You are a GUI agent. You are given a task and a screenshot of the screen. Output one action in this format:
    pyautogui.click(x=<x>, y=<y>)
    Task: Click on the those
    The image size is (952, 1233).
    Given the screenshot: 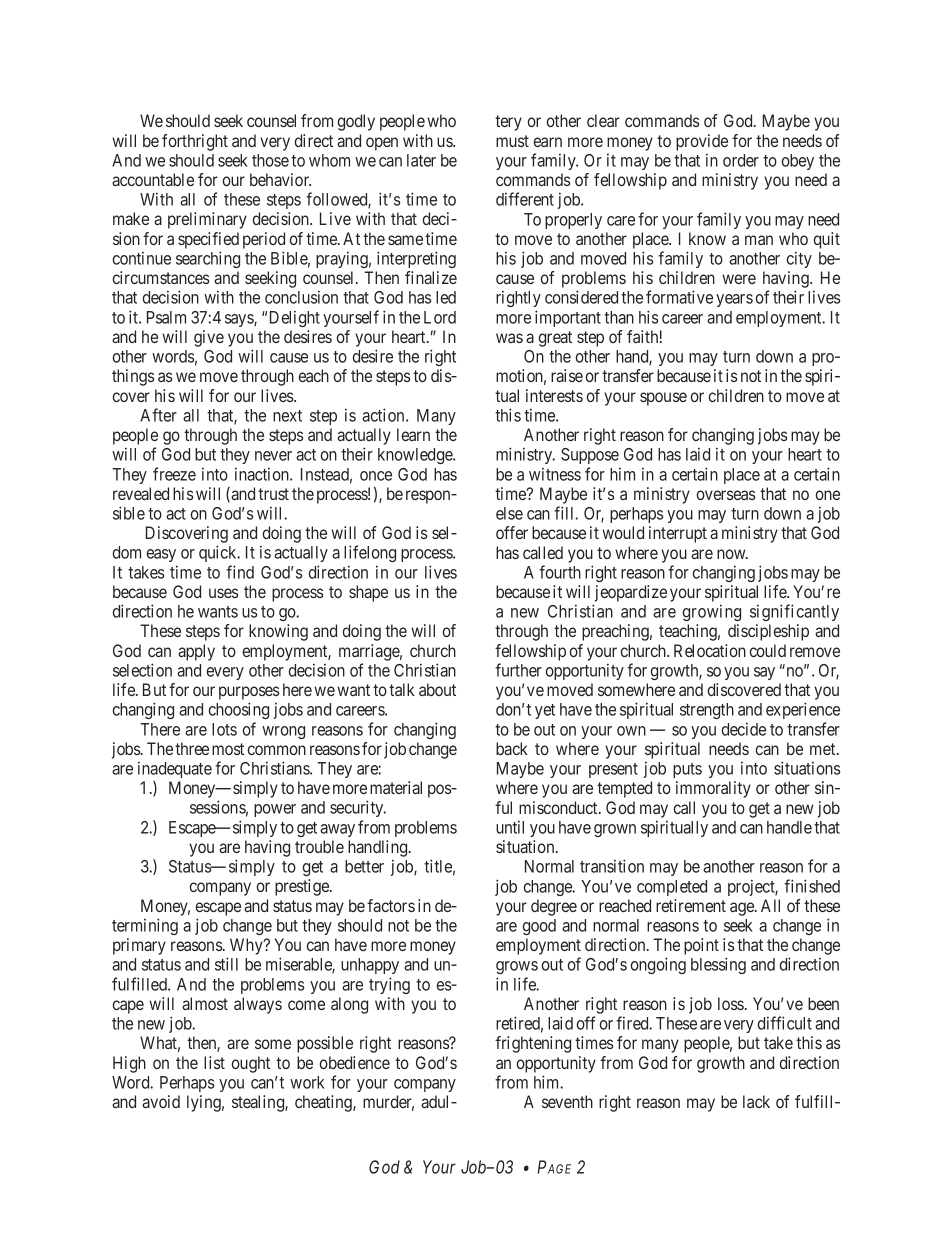 What is the action you would take?
    pyautogui.click(x=270, y=160)
